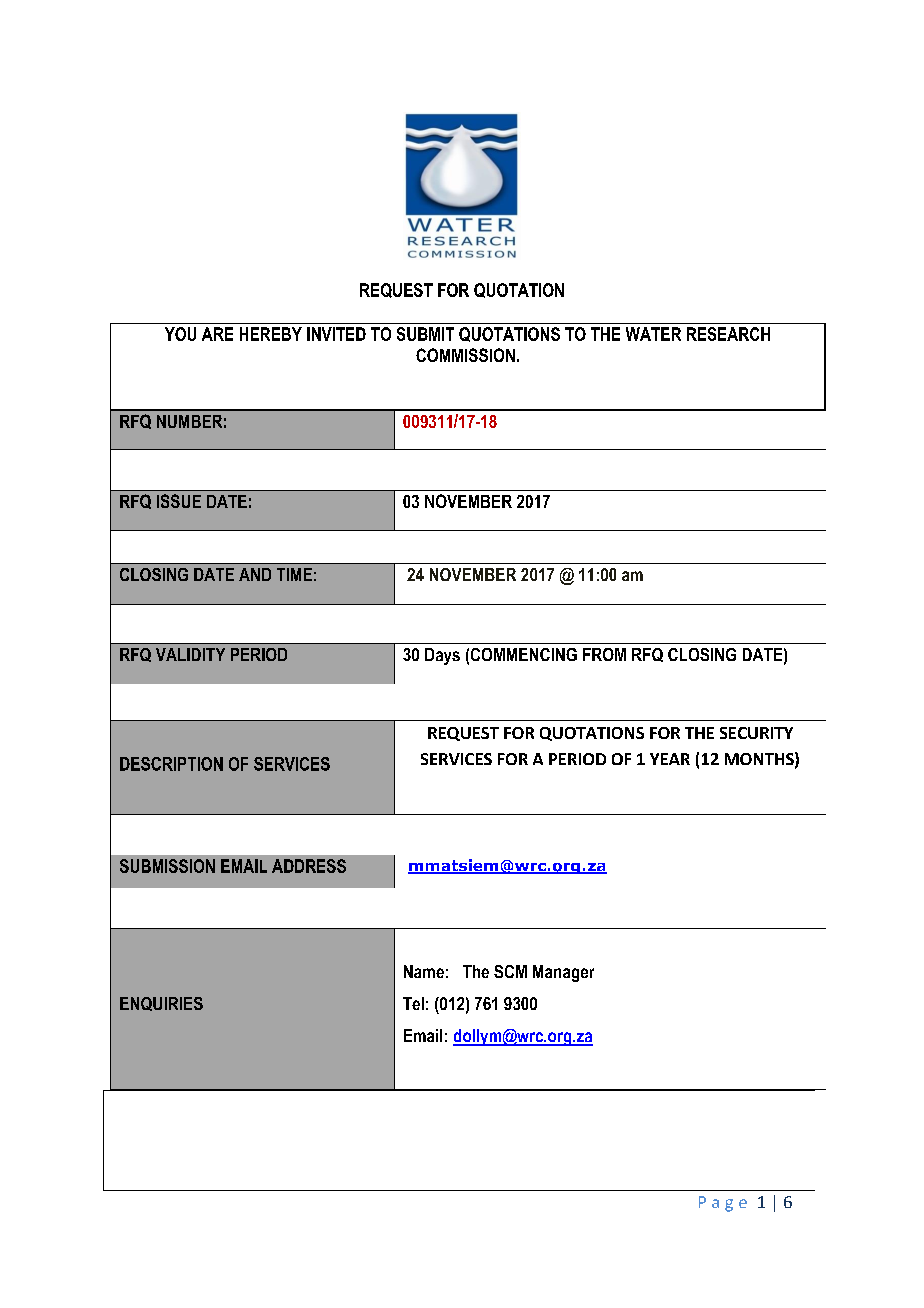  Describe the element at coordinates (294, 574) in the document. I see `TIME` at that location.
